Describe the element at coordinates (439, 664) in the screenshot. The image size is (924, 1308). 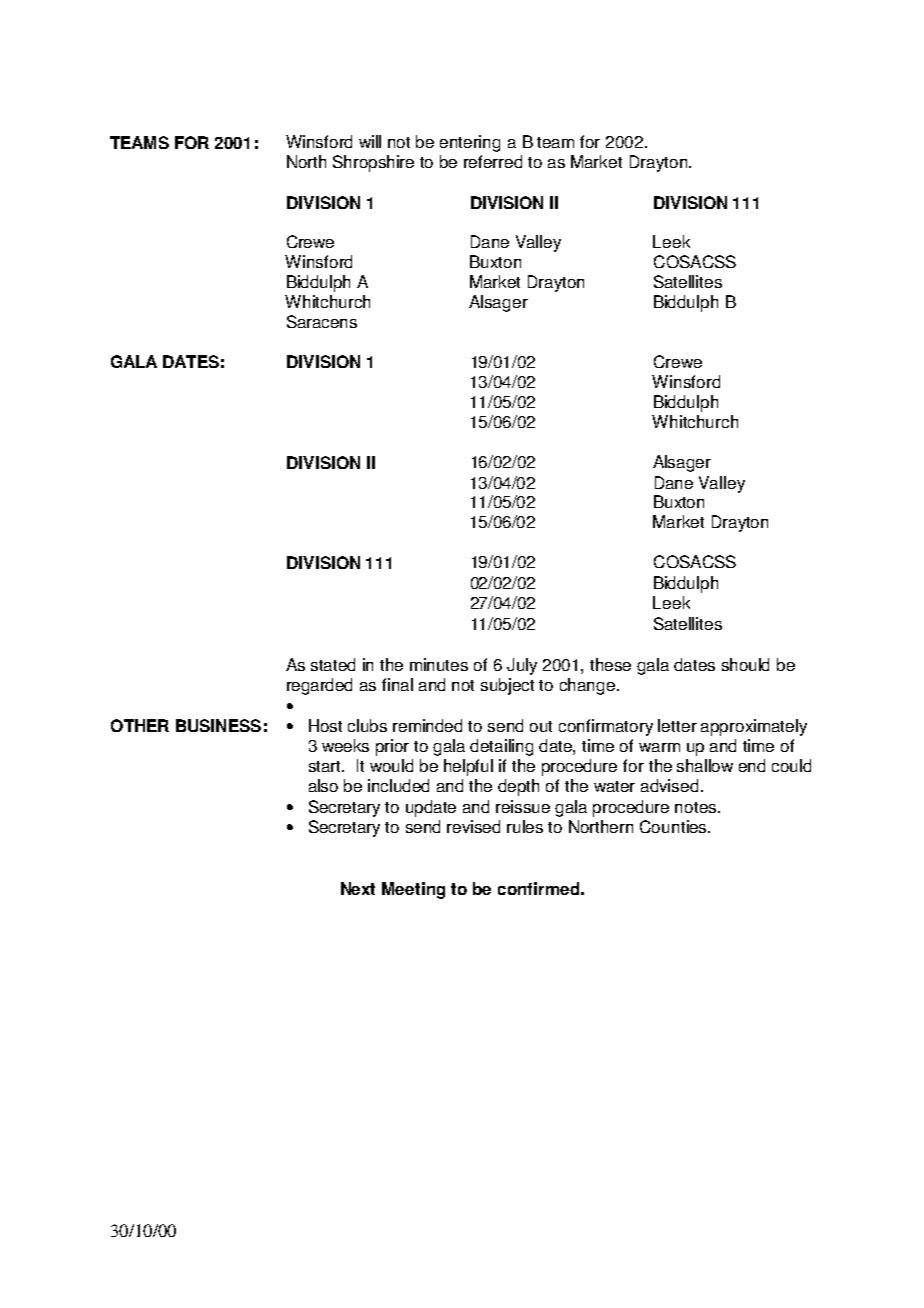
I see `minutes` at that location.
